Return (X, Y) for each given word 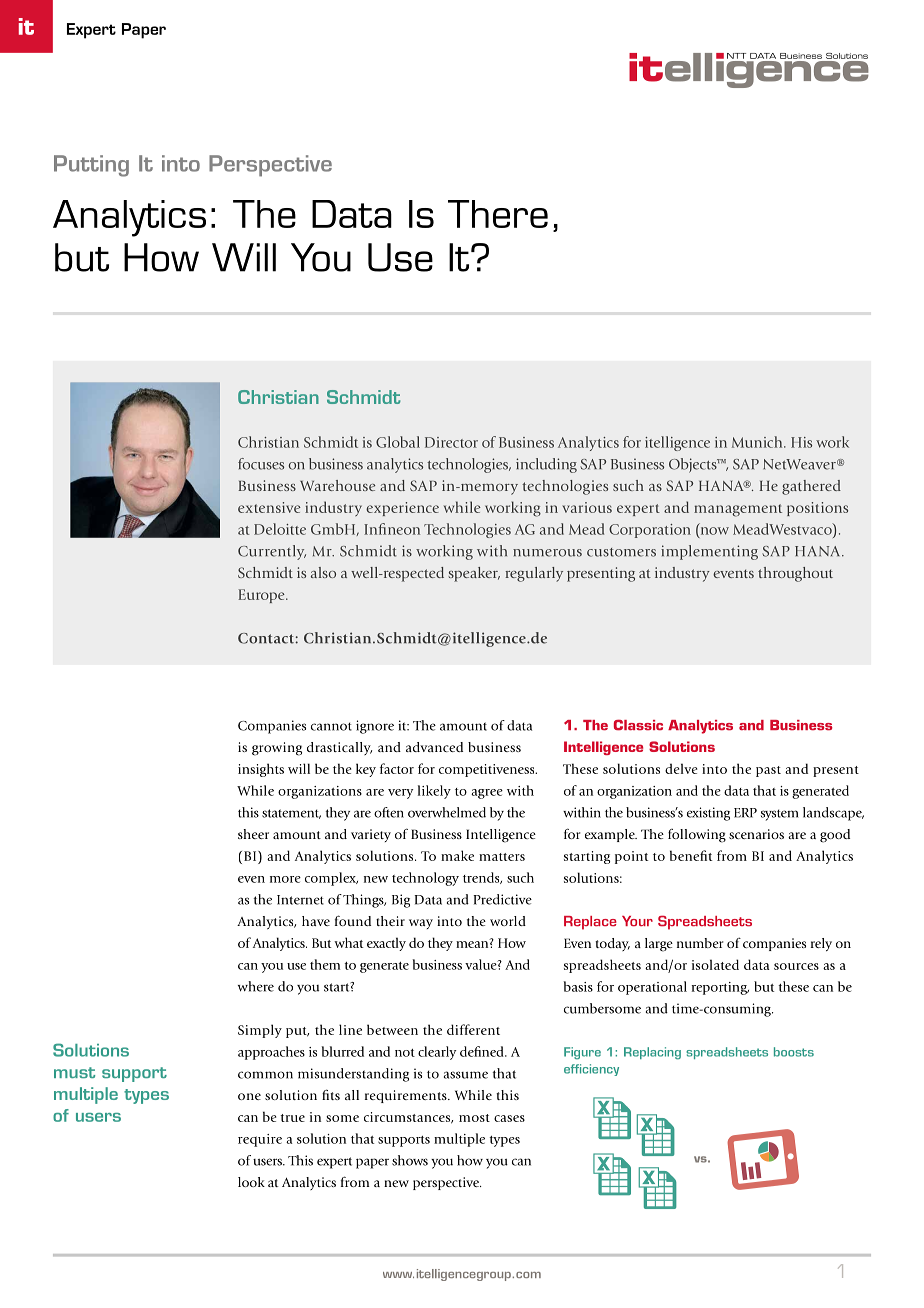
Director (451, 442)
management (738, 510)
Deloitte (280, 529)
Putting (91, 166)
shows (410, 1160)
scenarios (756, 834)
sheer (253, 834)
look (251, 1182)
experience (402, 509)
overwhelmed (447, 812)
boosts (794, 1052)
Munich (758, 442)
